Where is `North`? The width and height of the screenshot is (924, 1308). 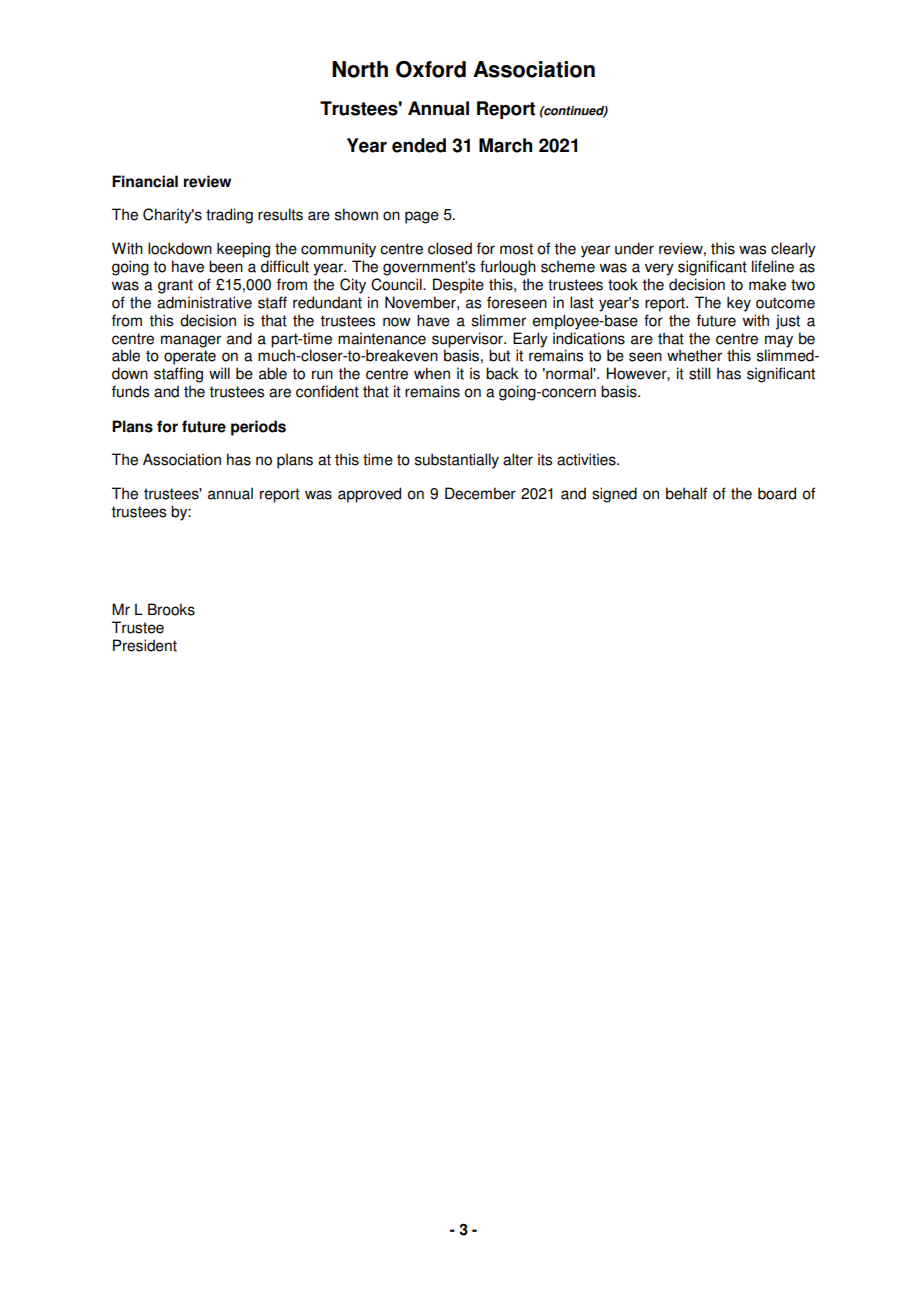 North is located at coordinates (360, 69).
